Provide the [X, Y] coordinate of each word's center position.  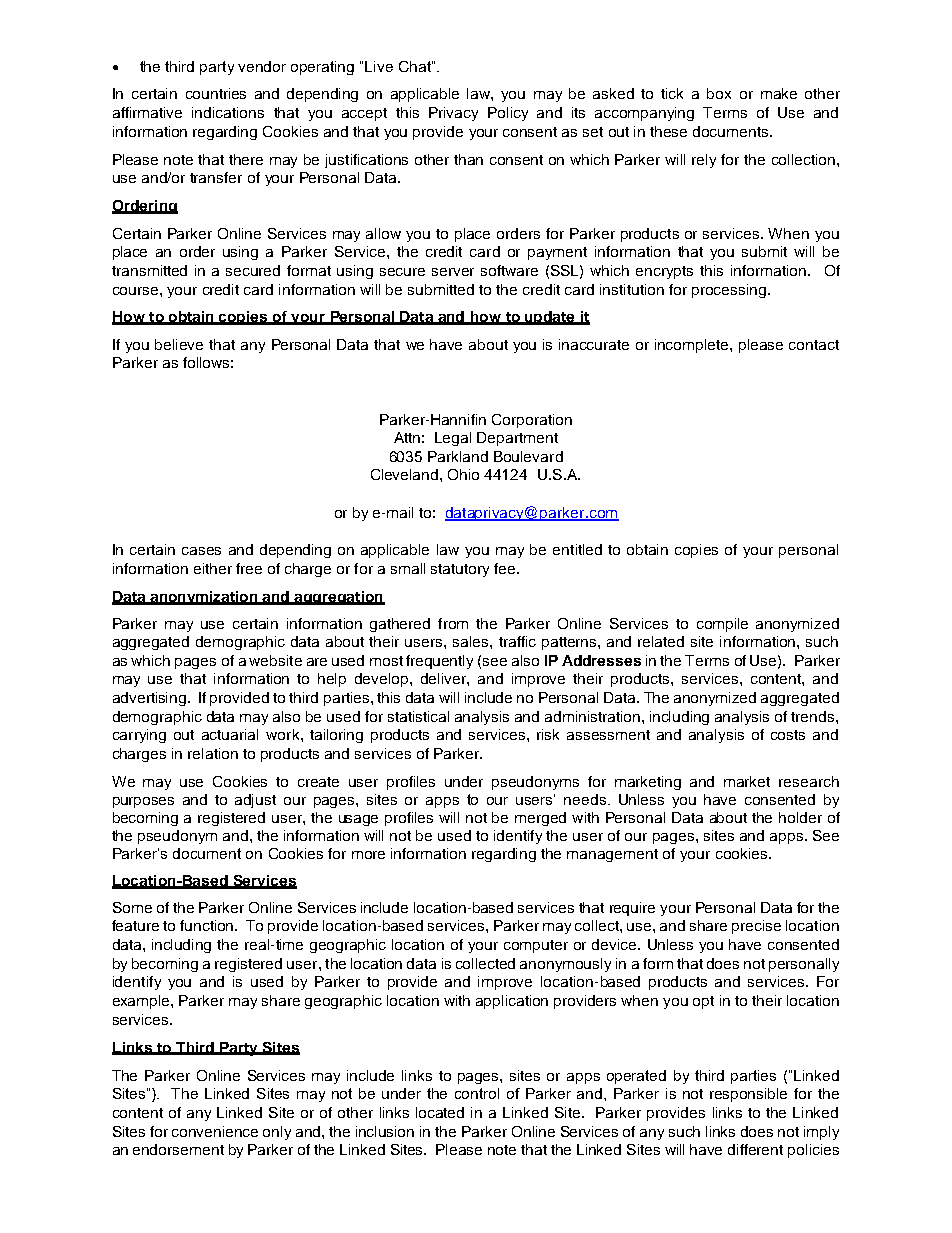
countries [216, 93]
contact [814, 345]
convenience [215, 1131]
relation [213, 753]
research [809, 781]
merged [540, 819]
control [477, 1093]
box [719, 93]
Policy [508, 114]
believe [179, 344]
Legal [453, 439]
